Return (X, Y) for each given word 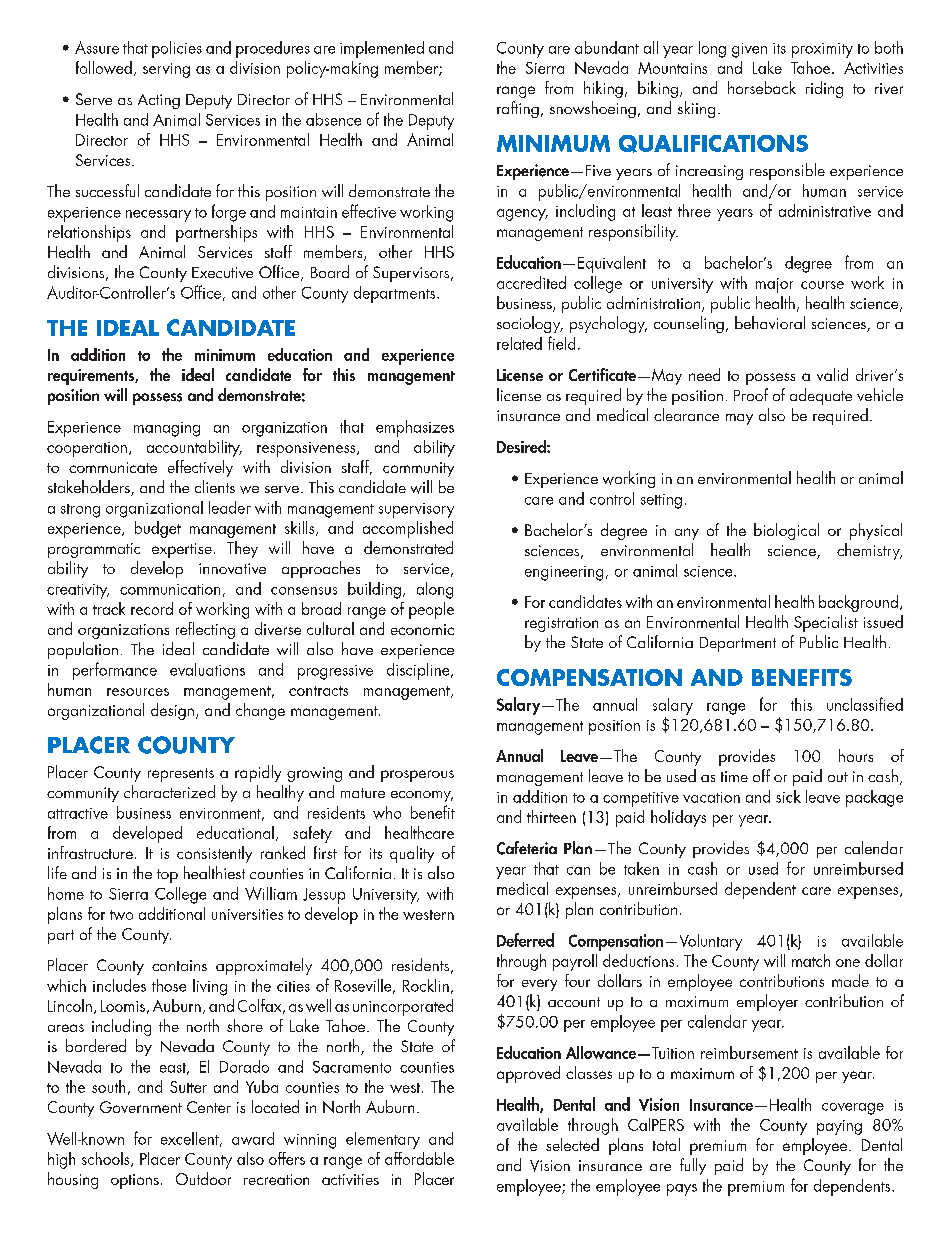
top (167, 876)
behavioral (770, 322)
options (135, 1181)
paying (839, 1127)
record (152, 608)
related (519, 343)
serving (166, 70)
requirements (92, 377)
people (431, 610)
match (811, 960)
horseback (762, 87)
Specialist (826, 623)
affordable (419, 1158)
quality (412, 854)
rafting (518, 109)
